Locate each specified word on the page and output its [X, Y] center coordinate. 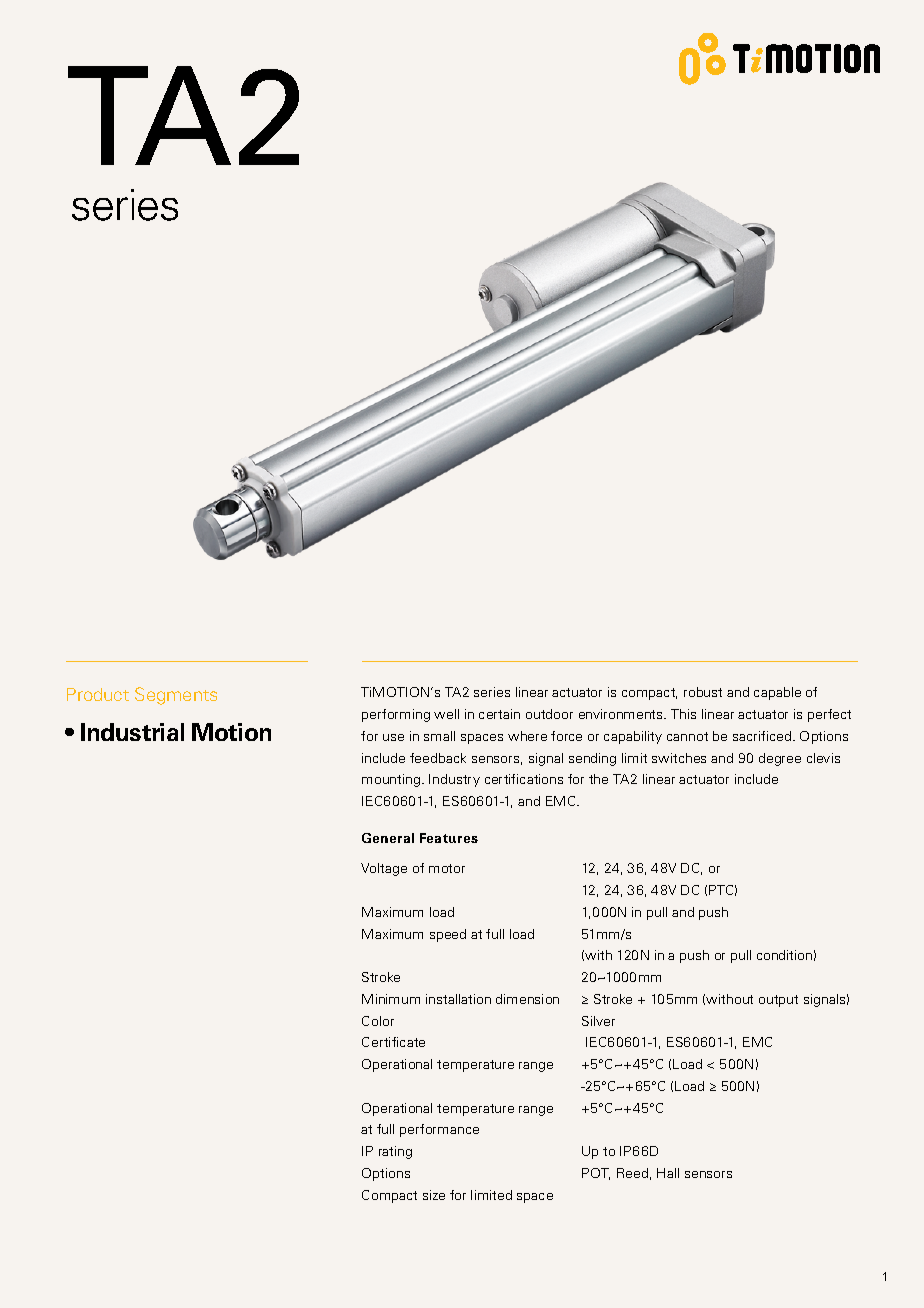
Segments [176, 696]
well [446, 714]
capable [777, 693]
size [434, 1195]
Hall [668, 1173]
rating [395, 1152]
